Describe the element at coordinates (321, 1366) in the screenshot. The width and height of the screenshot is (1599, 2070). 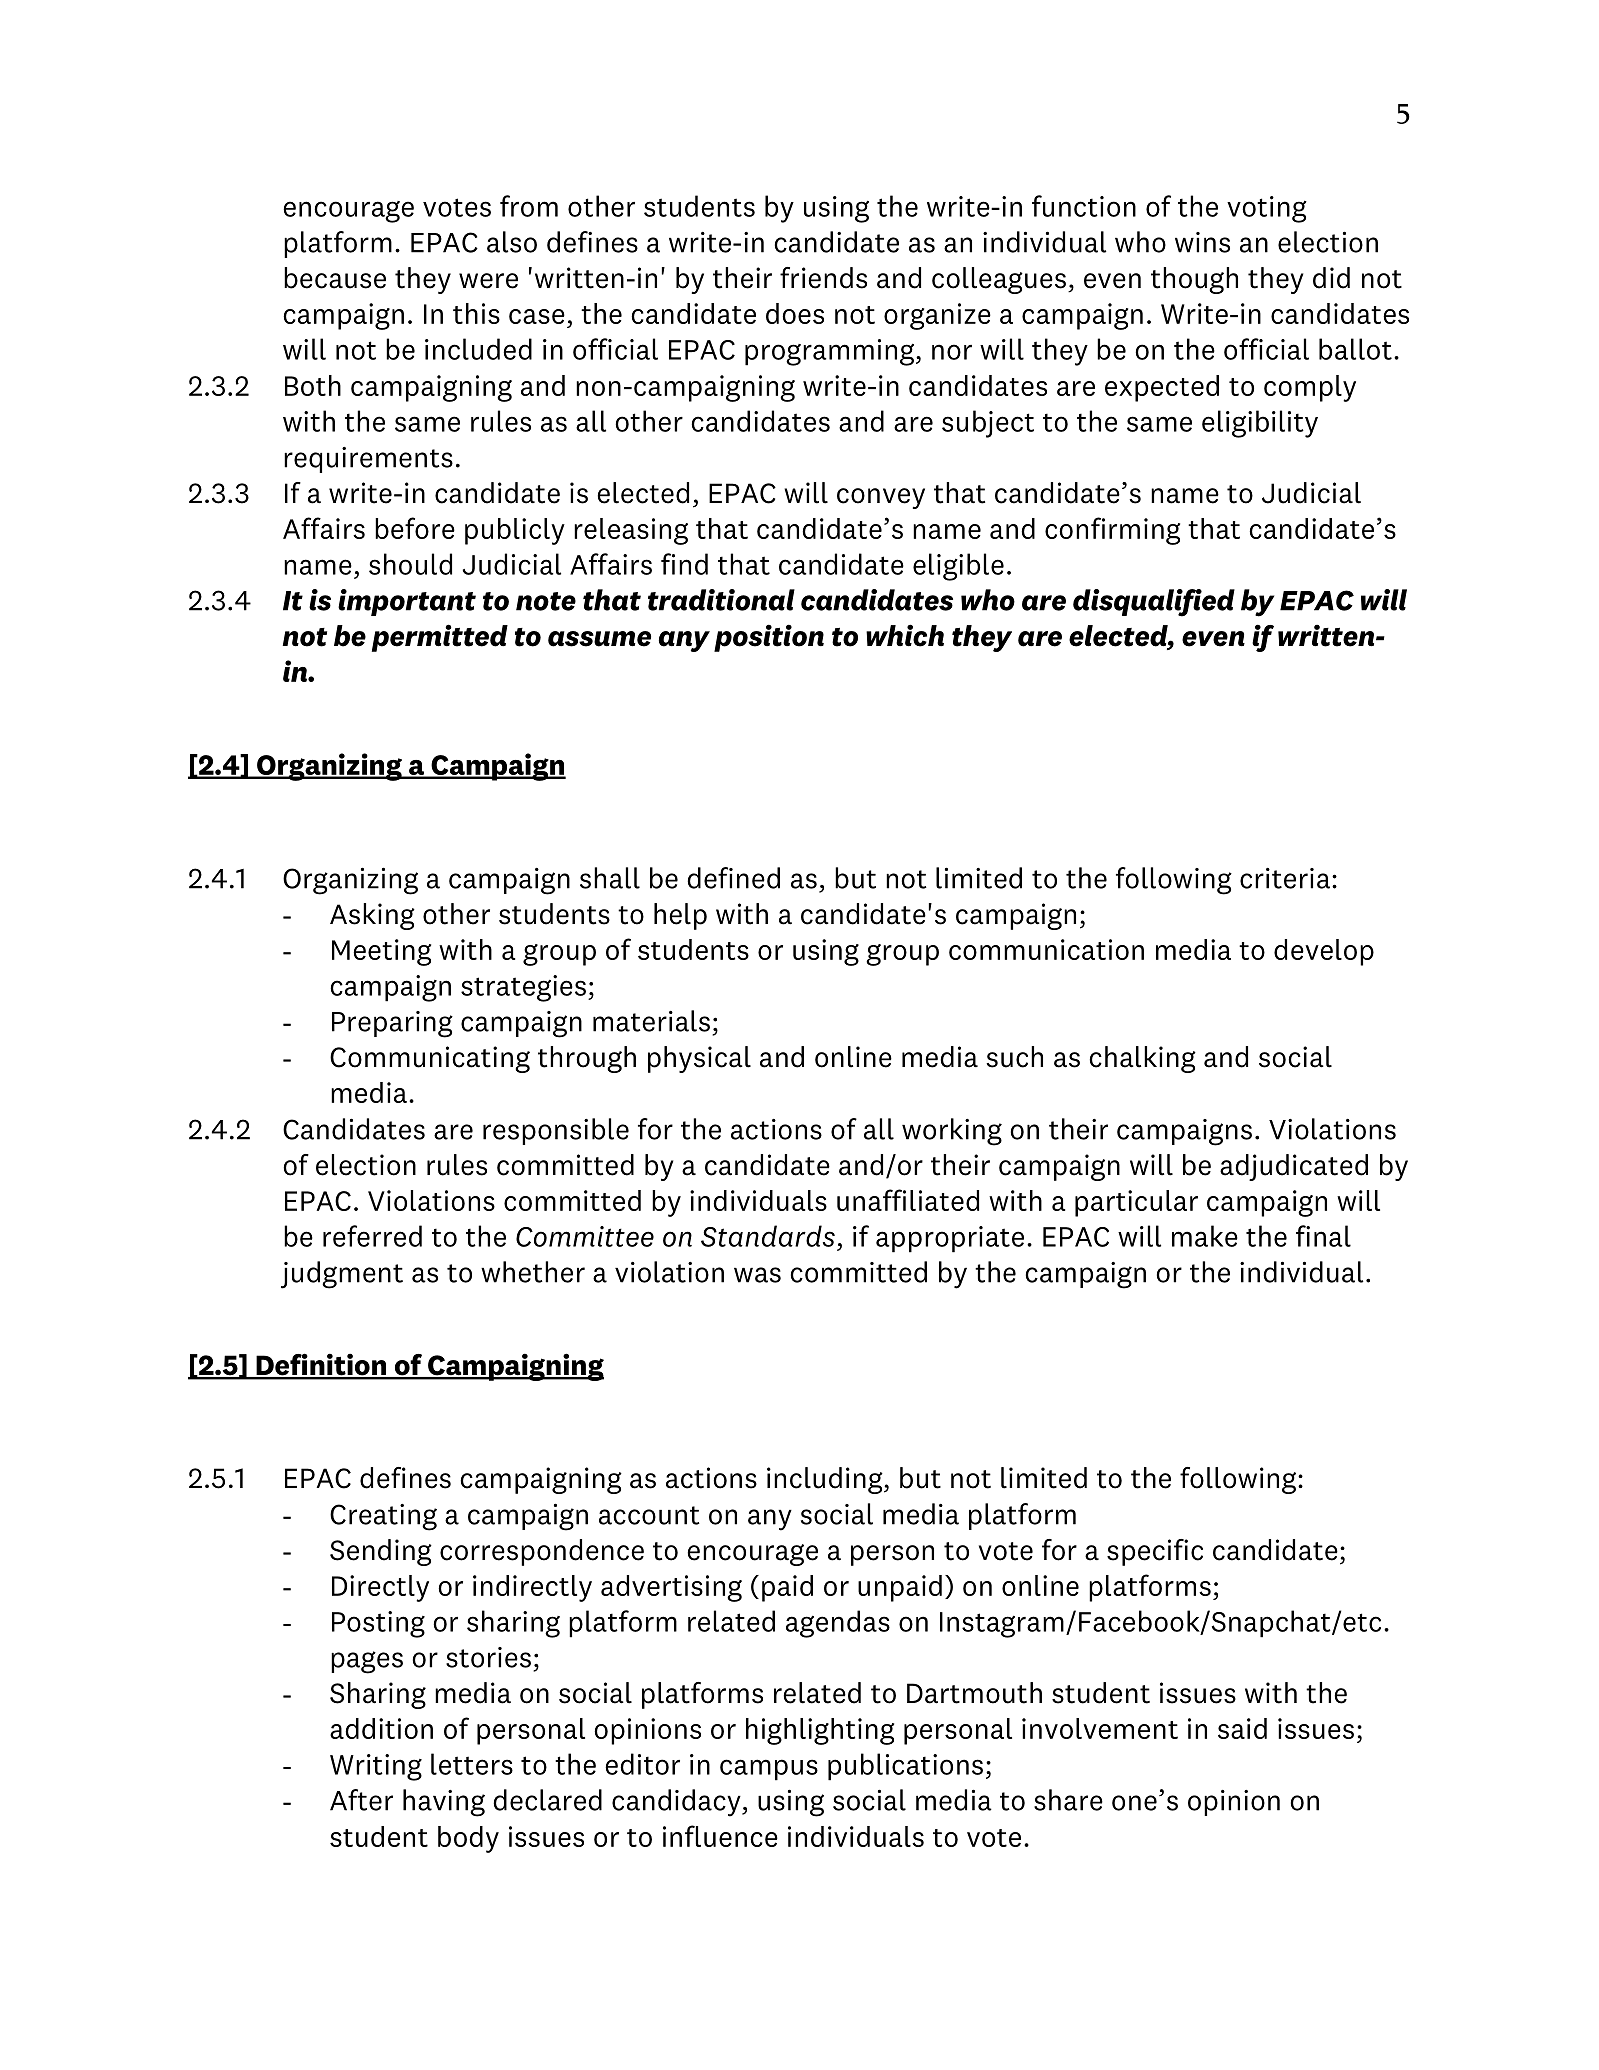
I see `Definition` at that location.
